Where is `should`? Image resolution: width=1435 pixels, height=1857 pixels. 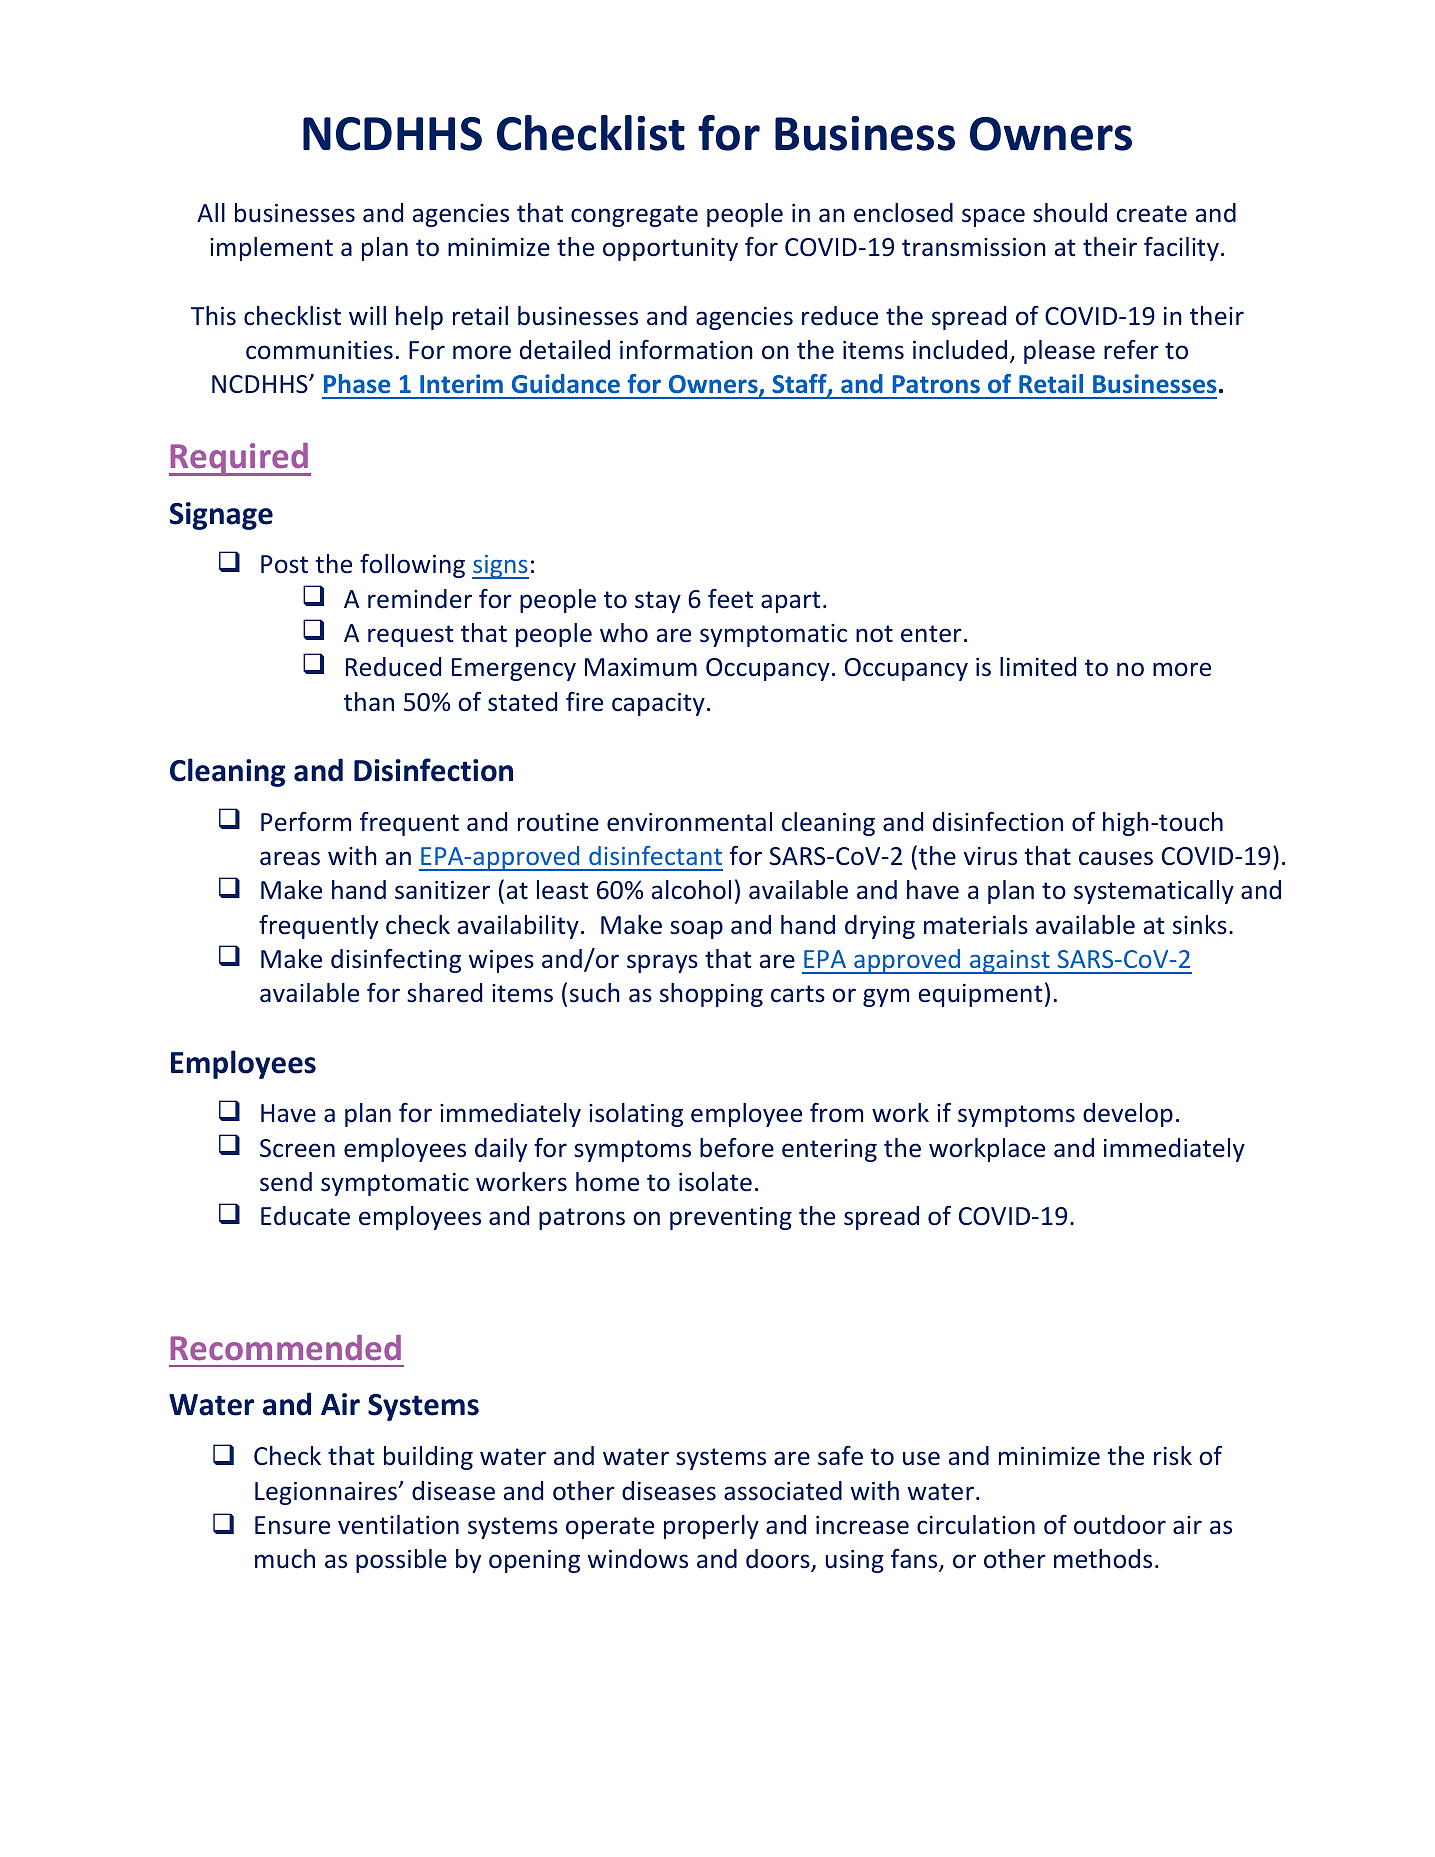
should is located at coordinates (1070, 213).
